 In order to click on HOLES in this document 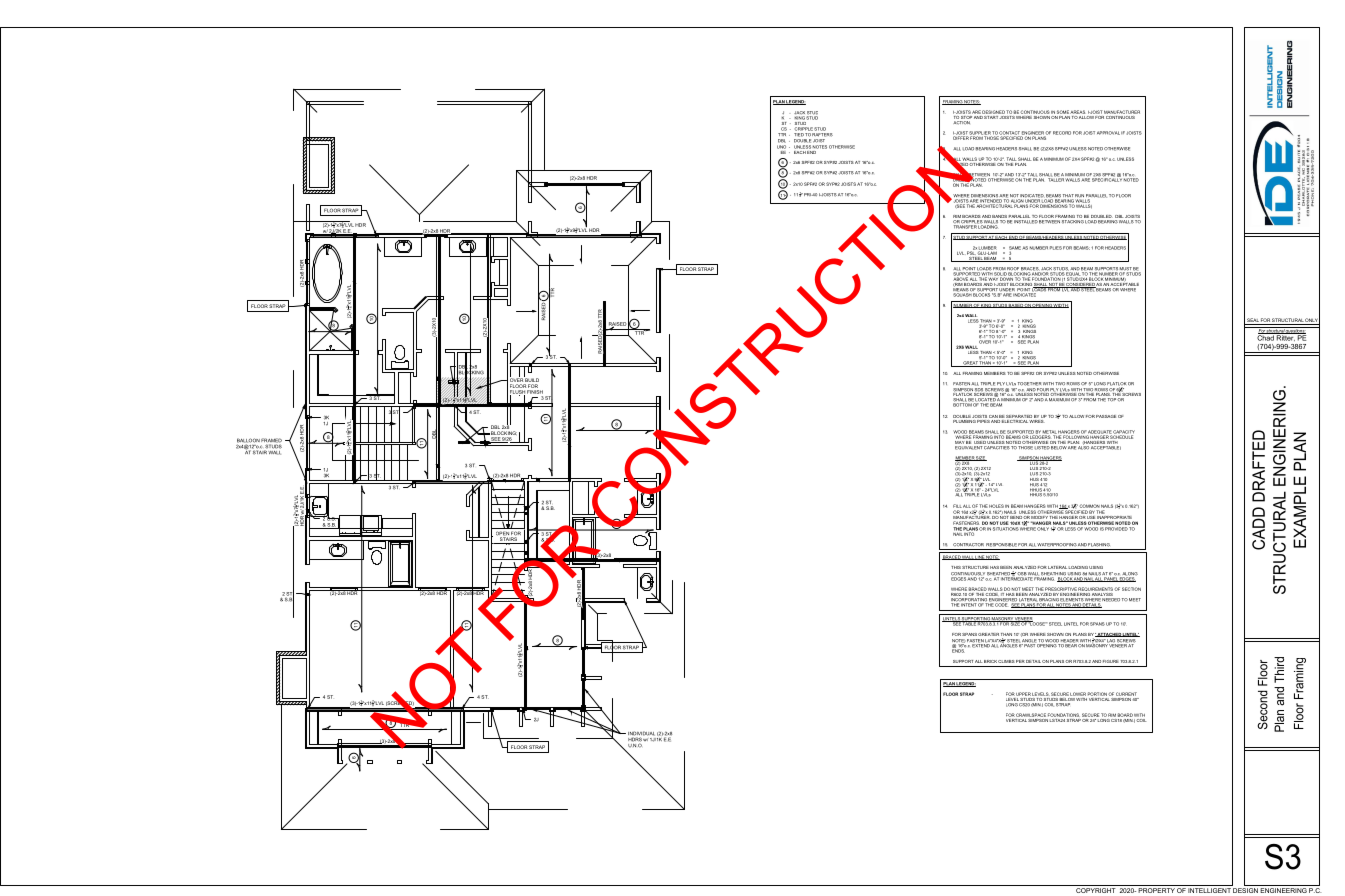, I will do `click(996, 506)`.
